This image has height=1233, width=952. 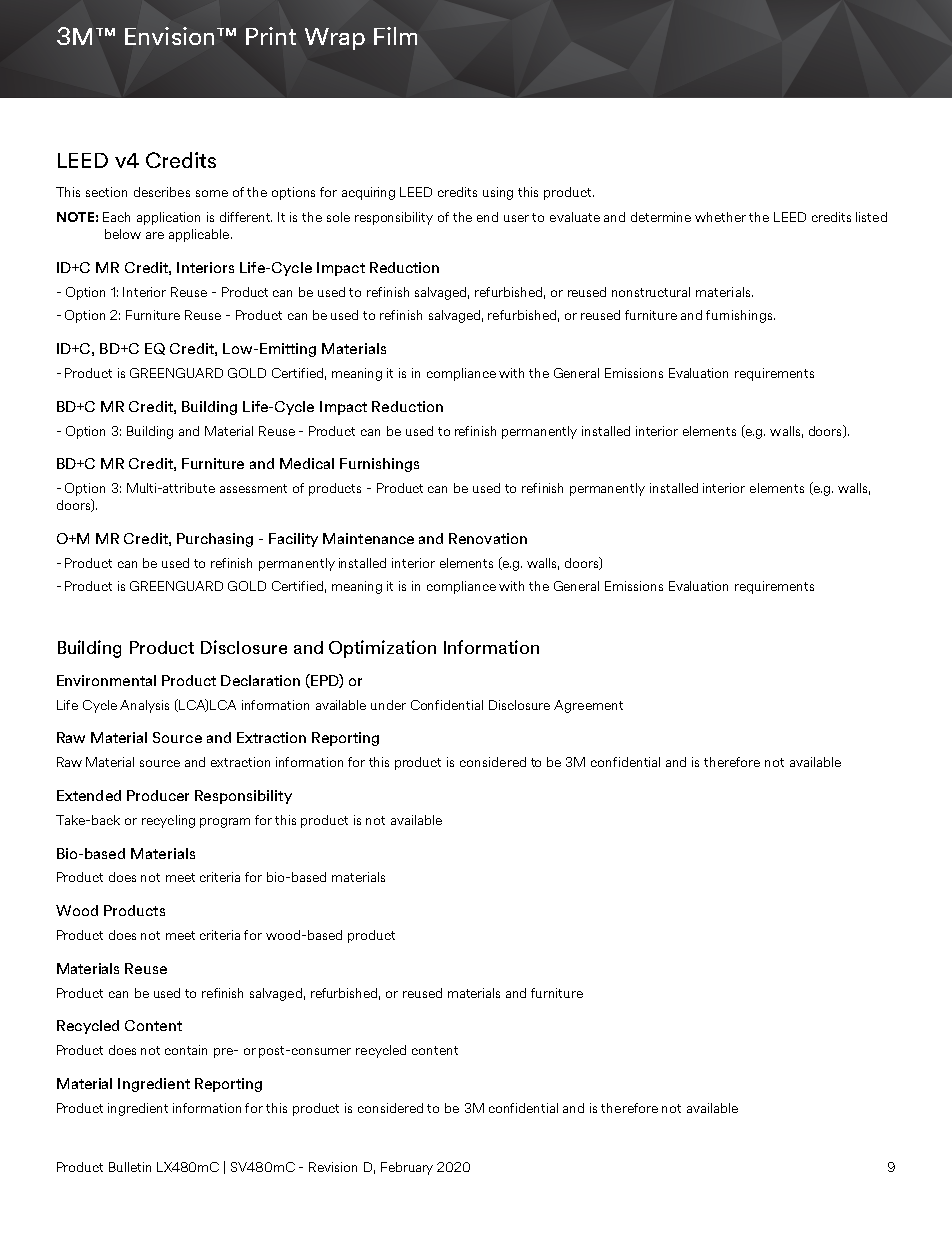 What do you see at coordinates (651, 292) in the image?
I see `nonstructural` at bounding box center [651, 292].
